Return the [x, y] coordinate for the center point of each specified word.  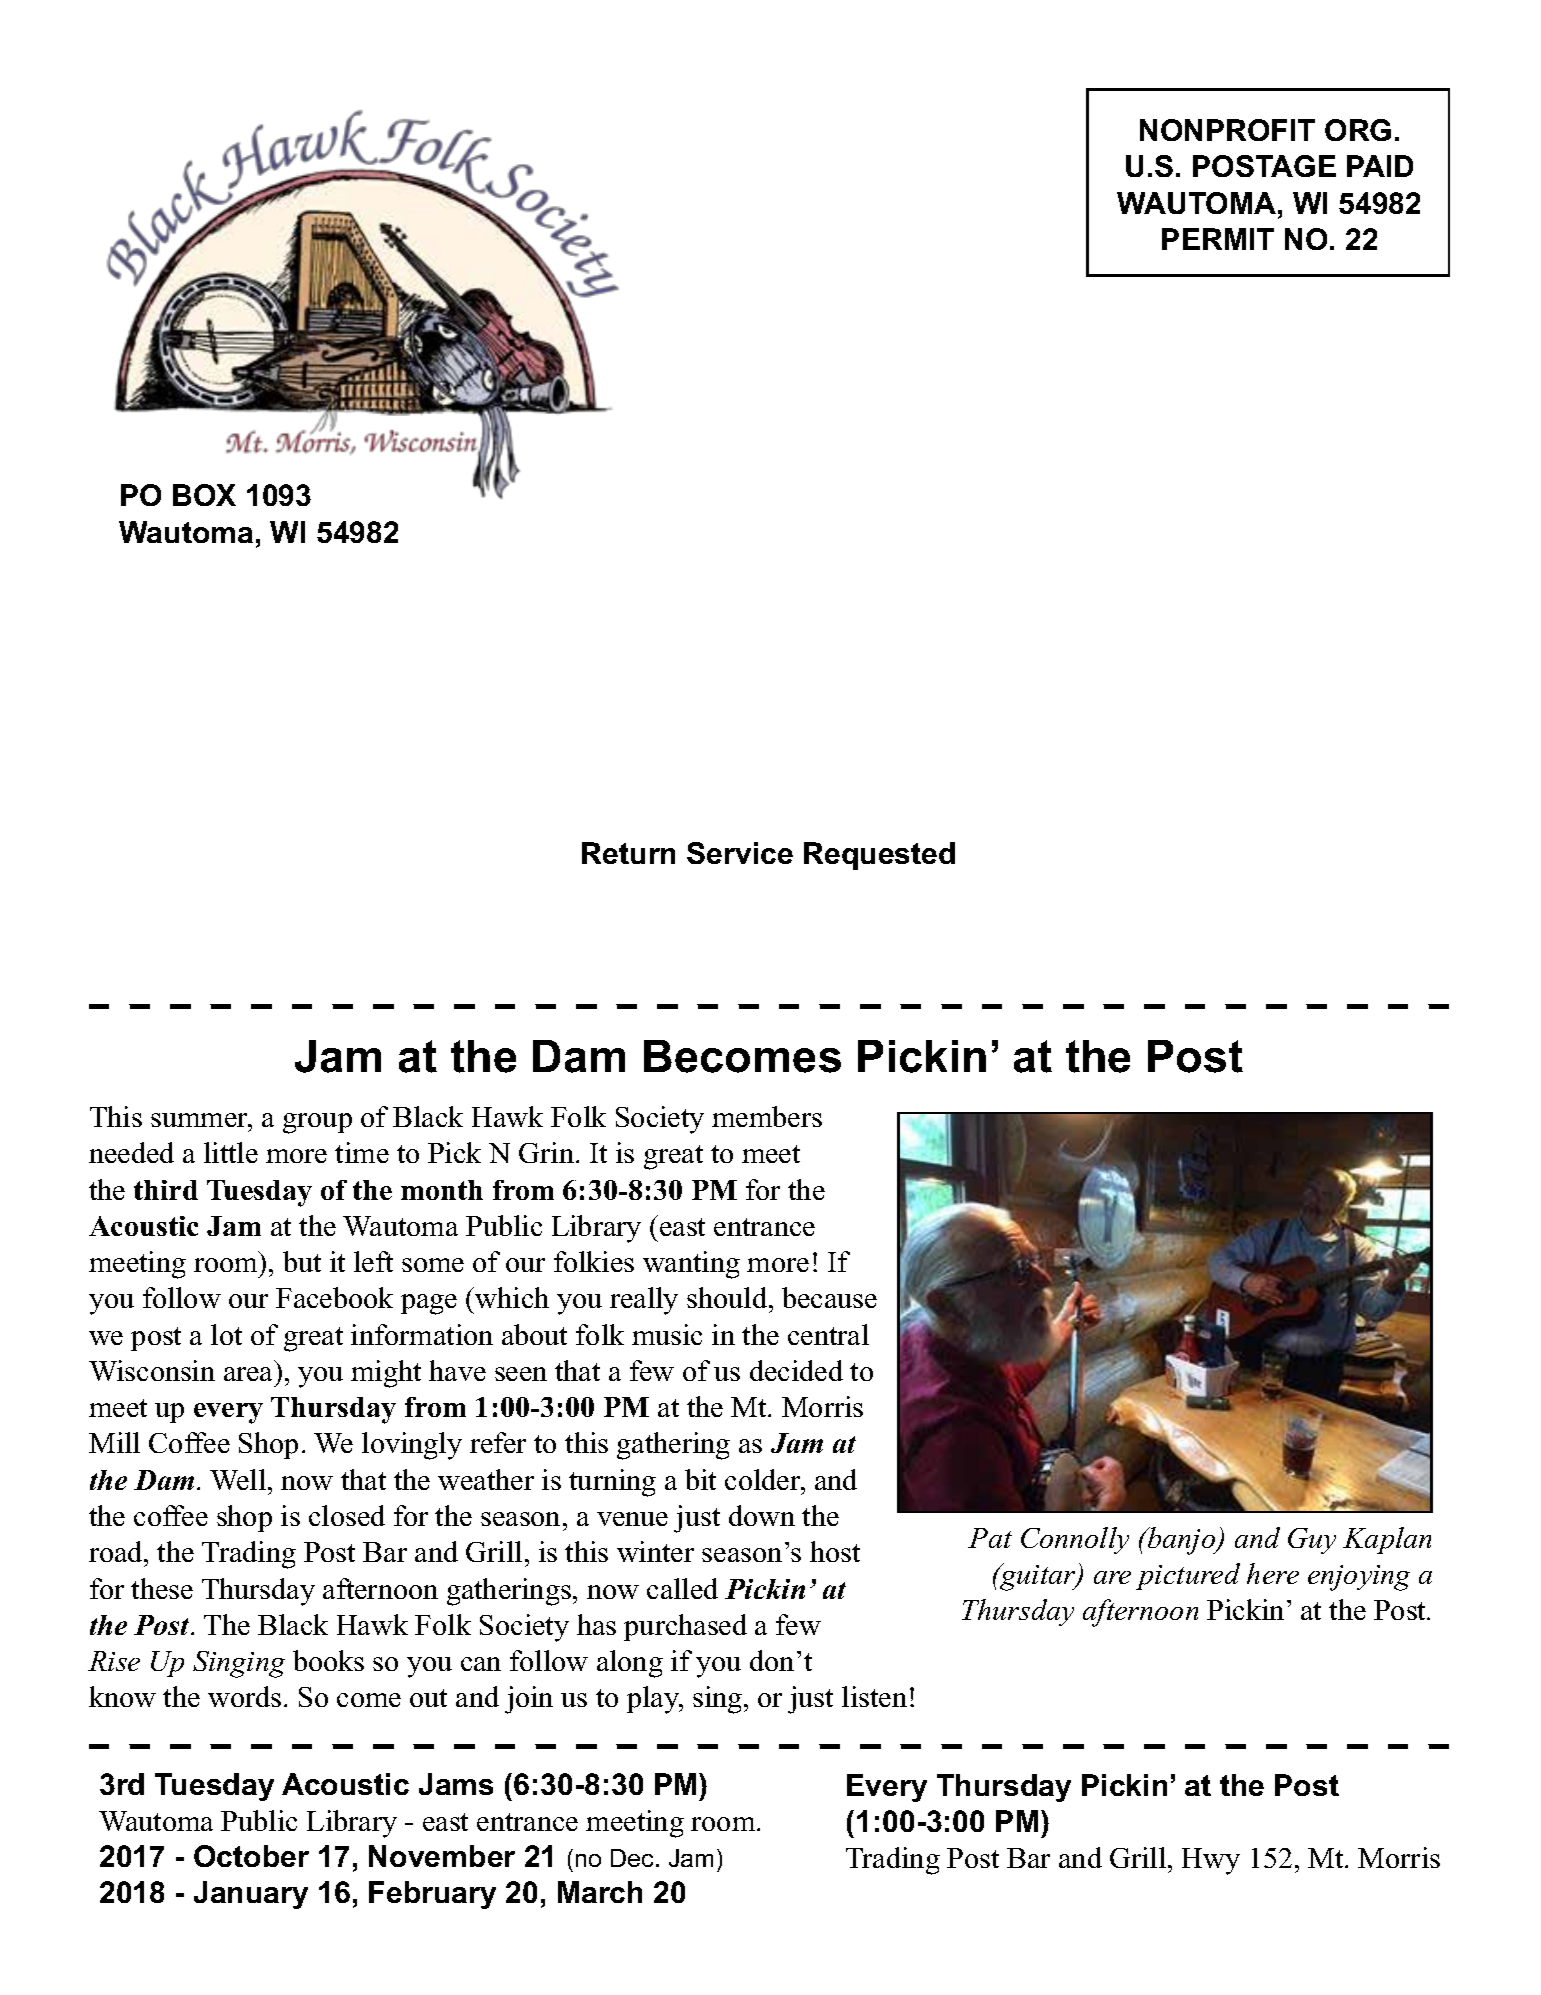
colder [764, 1479]
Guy [1312, 1541]
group [317, 1123]
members [767, 1116]
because [829, 1297]
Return [628, 853]
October [251, 1856]
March [600, 1892]
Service [740, 853]
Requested [879, 856]
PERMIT [1218, 239]
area [248, 1374]
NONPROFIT [1227, 130]
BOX [204, 495]
